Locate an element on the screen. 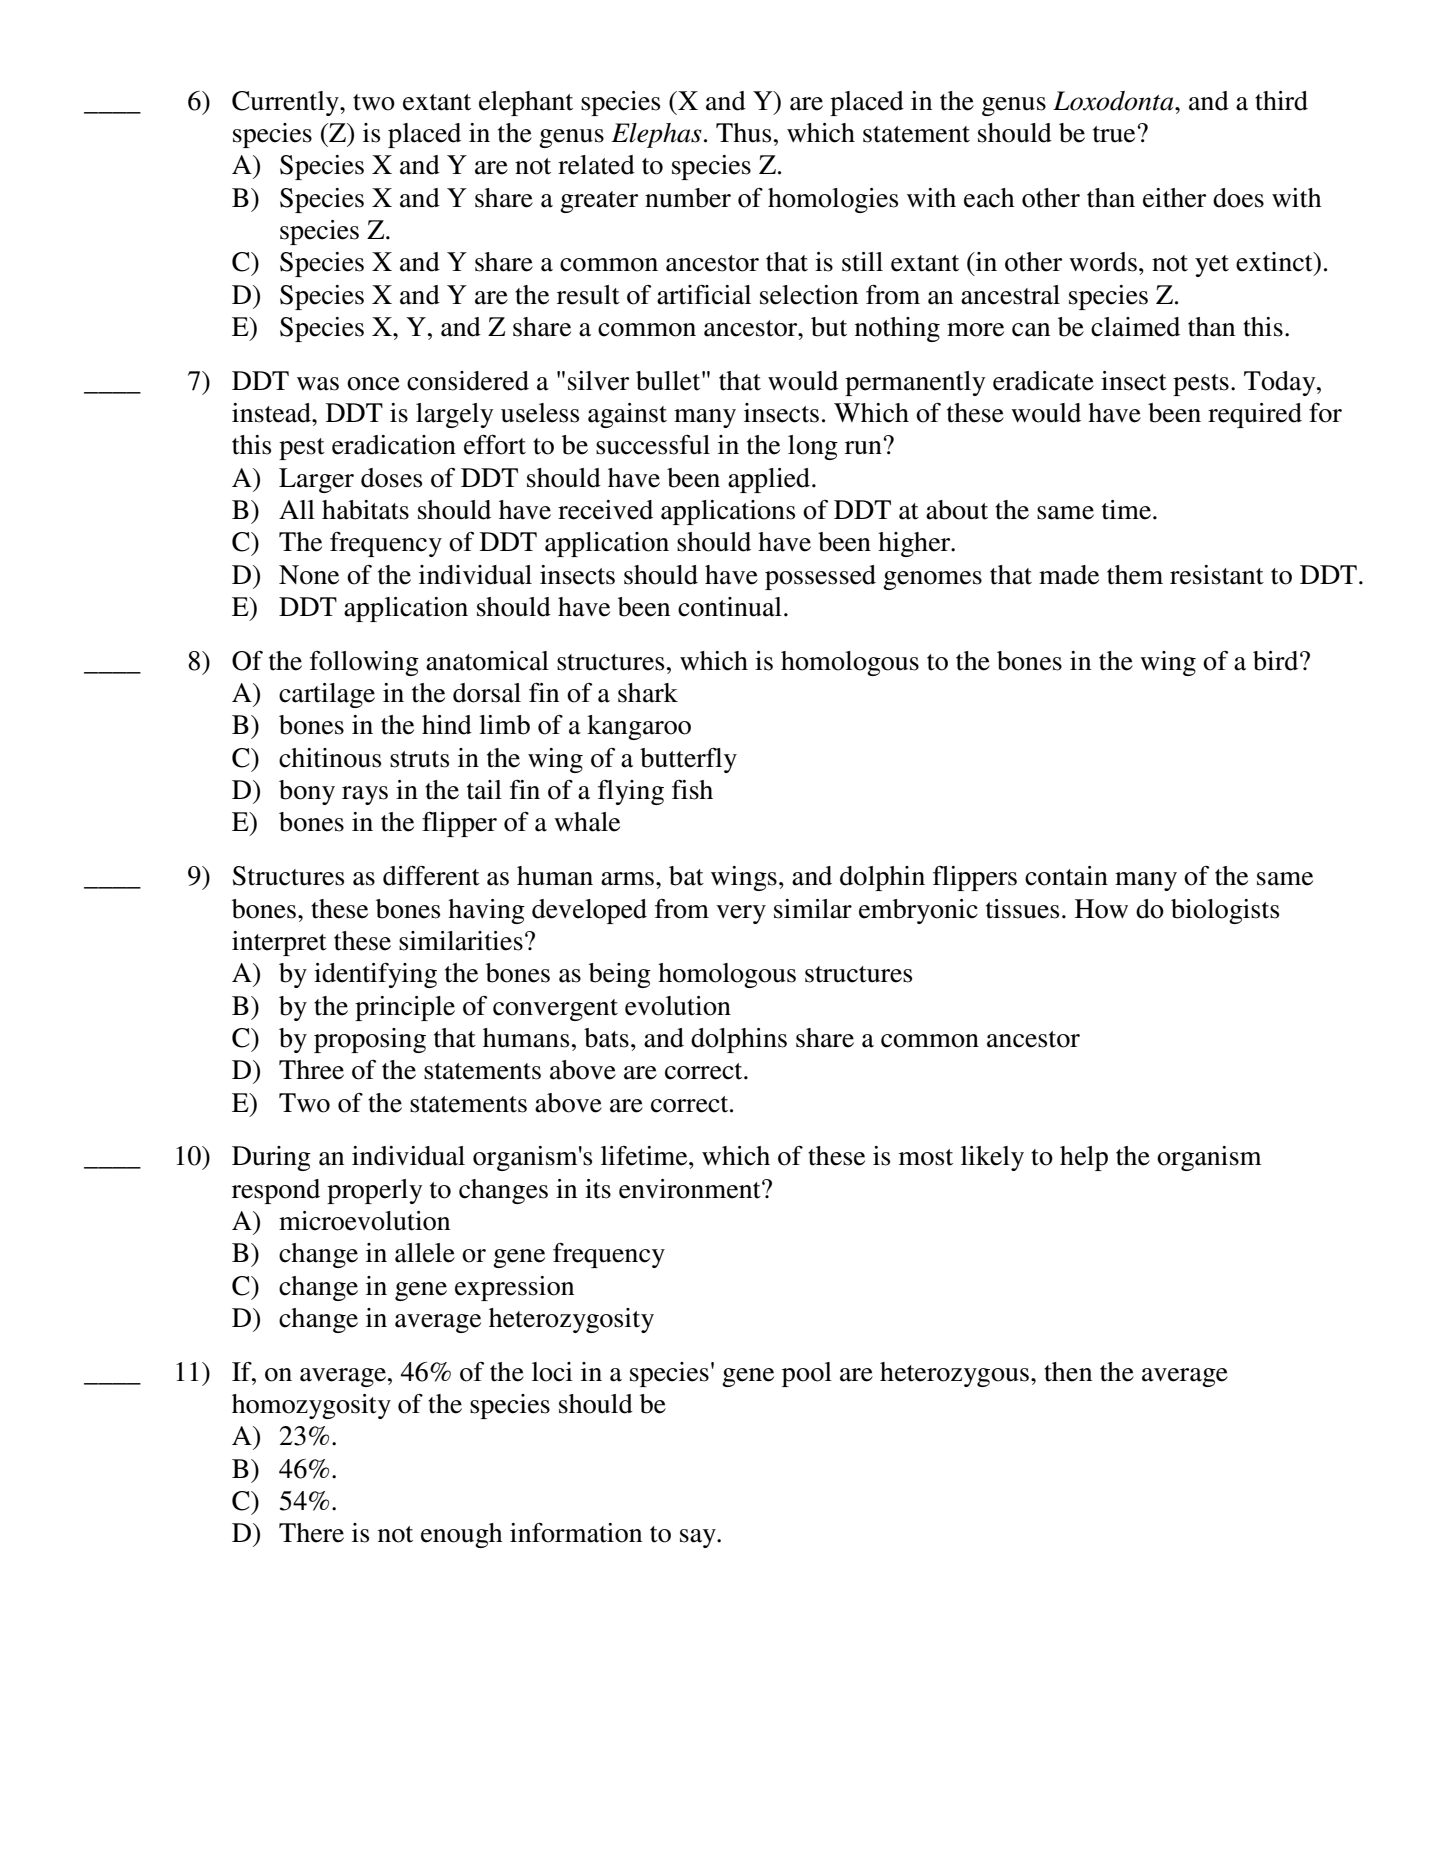 The height and width of the screenshot is (1855, 1433). true is located at coordinates (1114, 134).
